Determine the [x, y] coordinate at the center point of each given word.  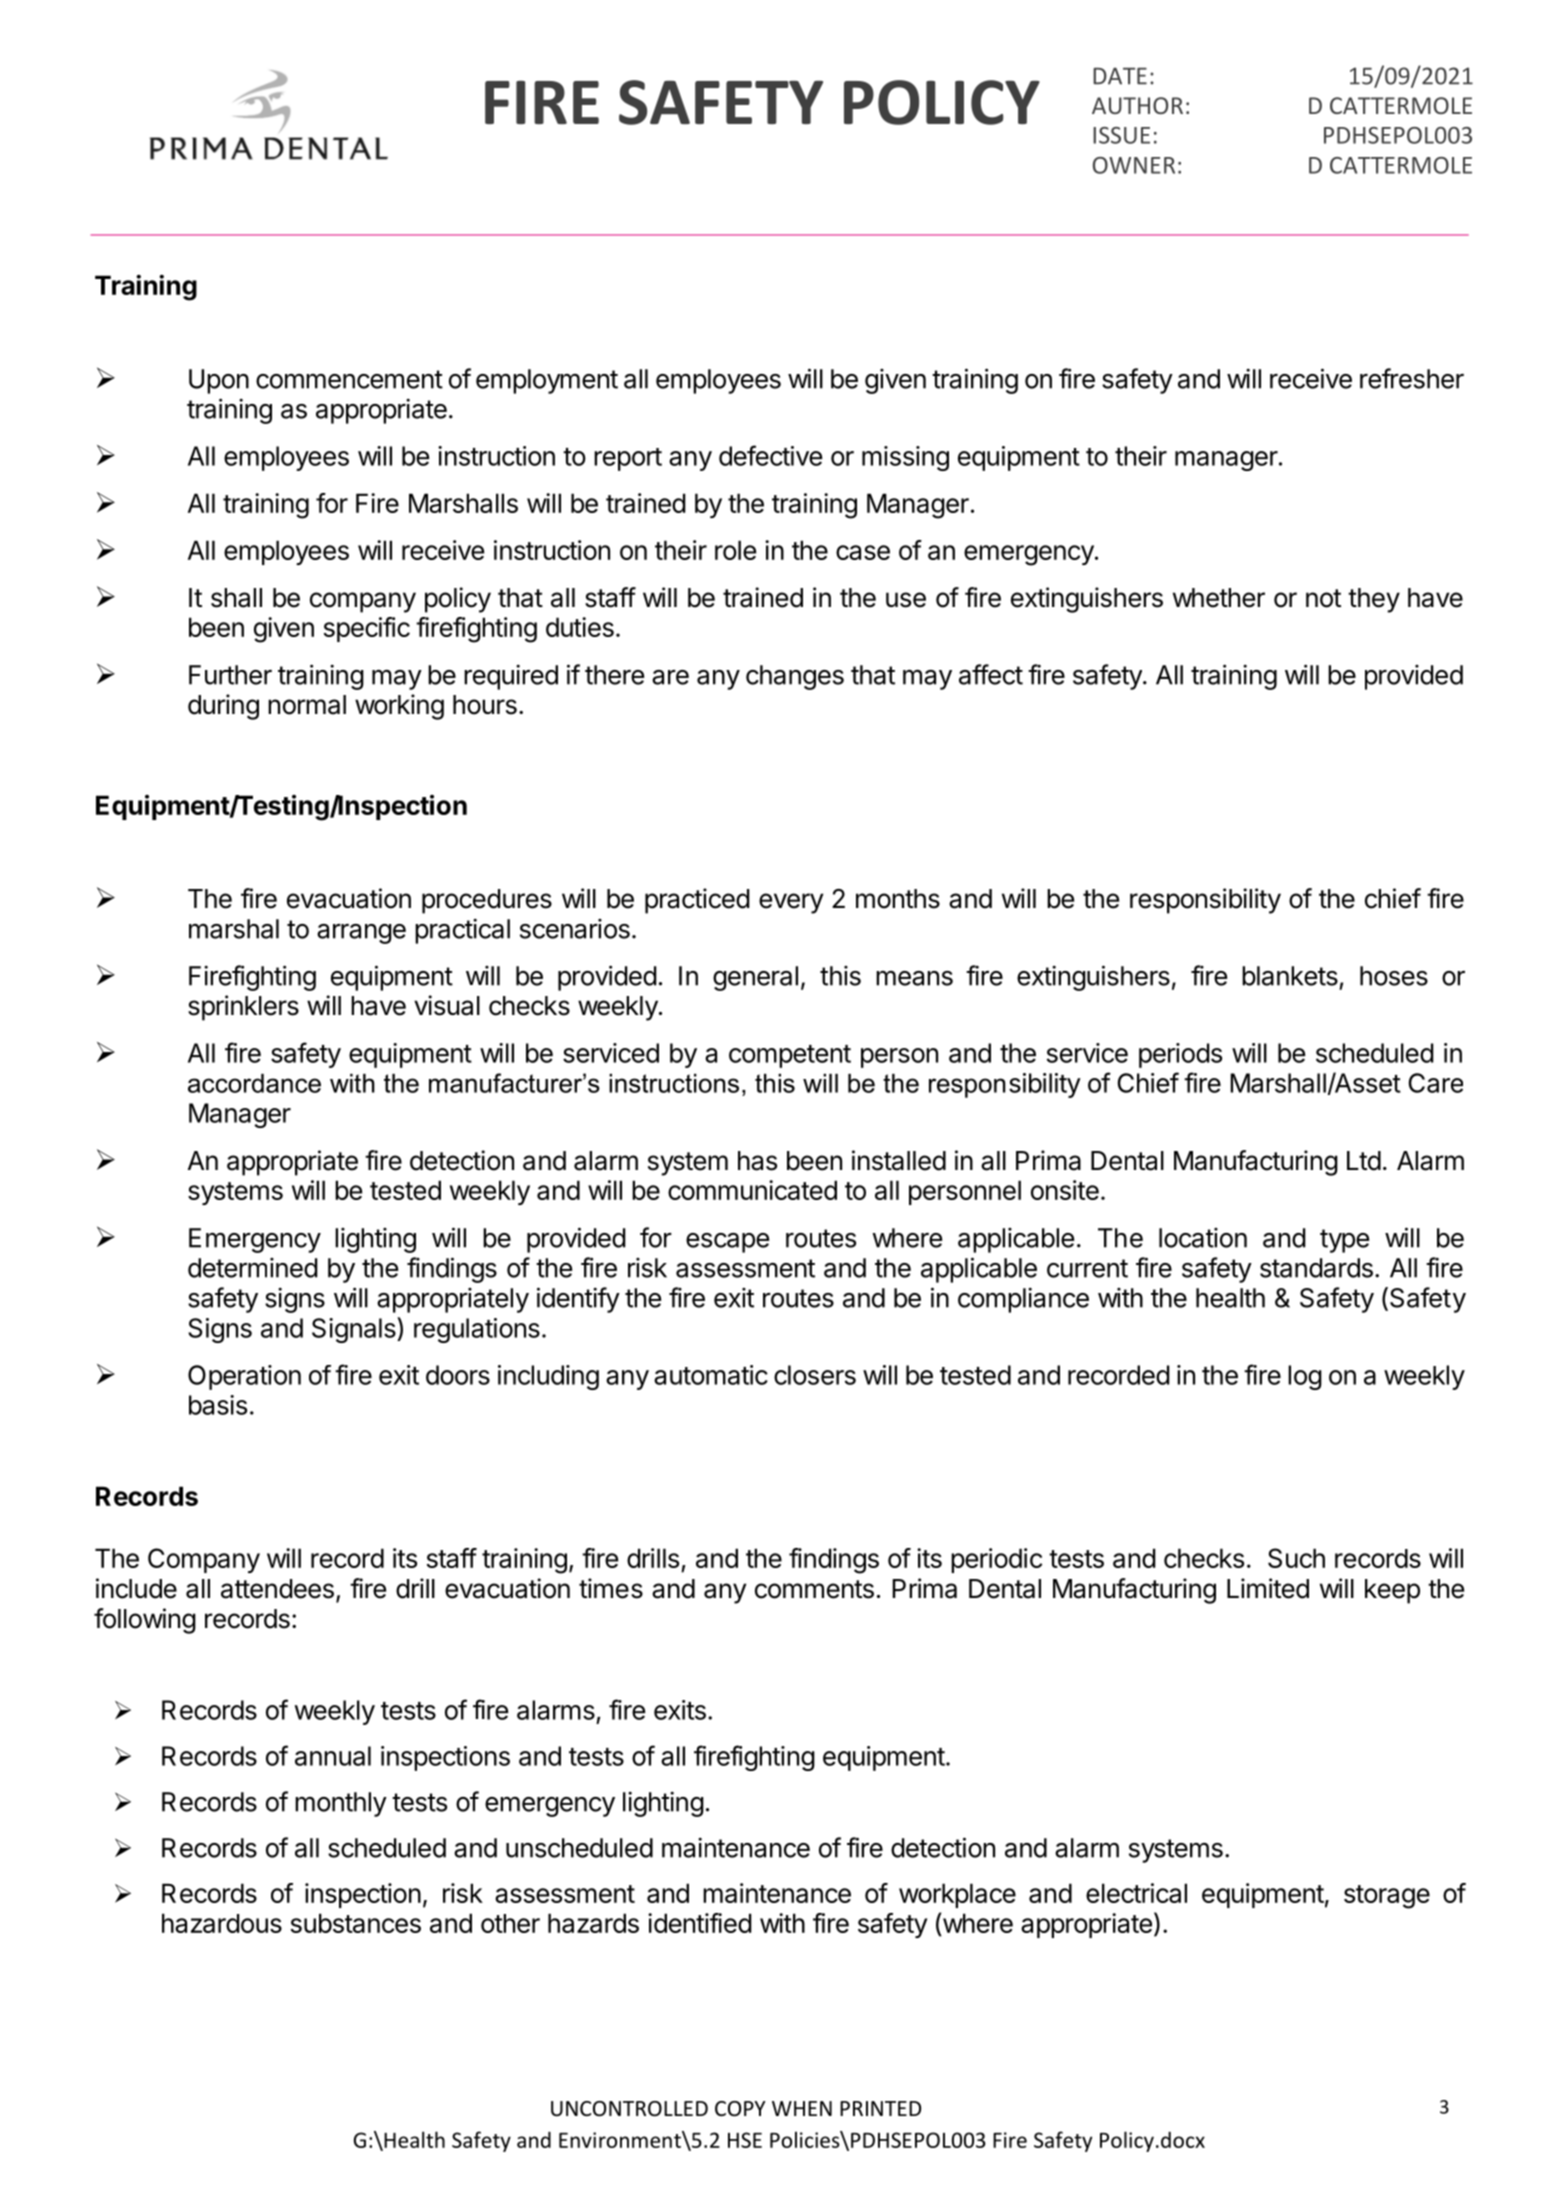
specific [367, 629]
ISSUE [1121, 135]
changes [795, 677]
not [1323, 598]
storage [1387, 1897]
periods [1180, 1055]
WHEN [802, 2108]
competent [790, 1056]
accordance [254, 1083]
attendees [277, 1589]
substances [356, 1923]
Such [1296, 1558]
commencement [349, 379]
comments [814, 1589]
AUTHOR [1137, 105]
